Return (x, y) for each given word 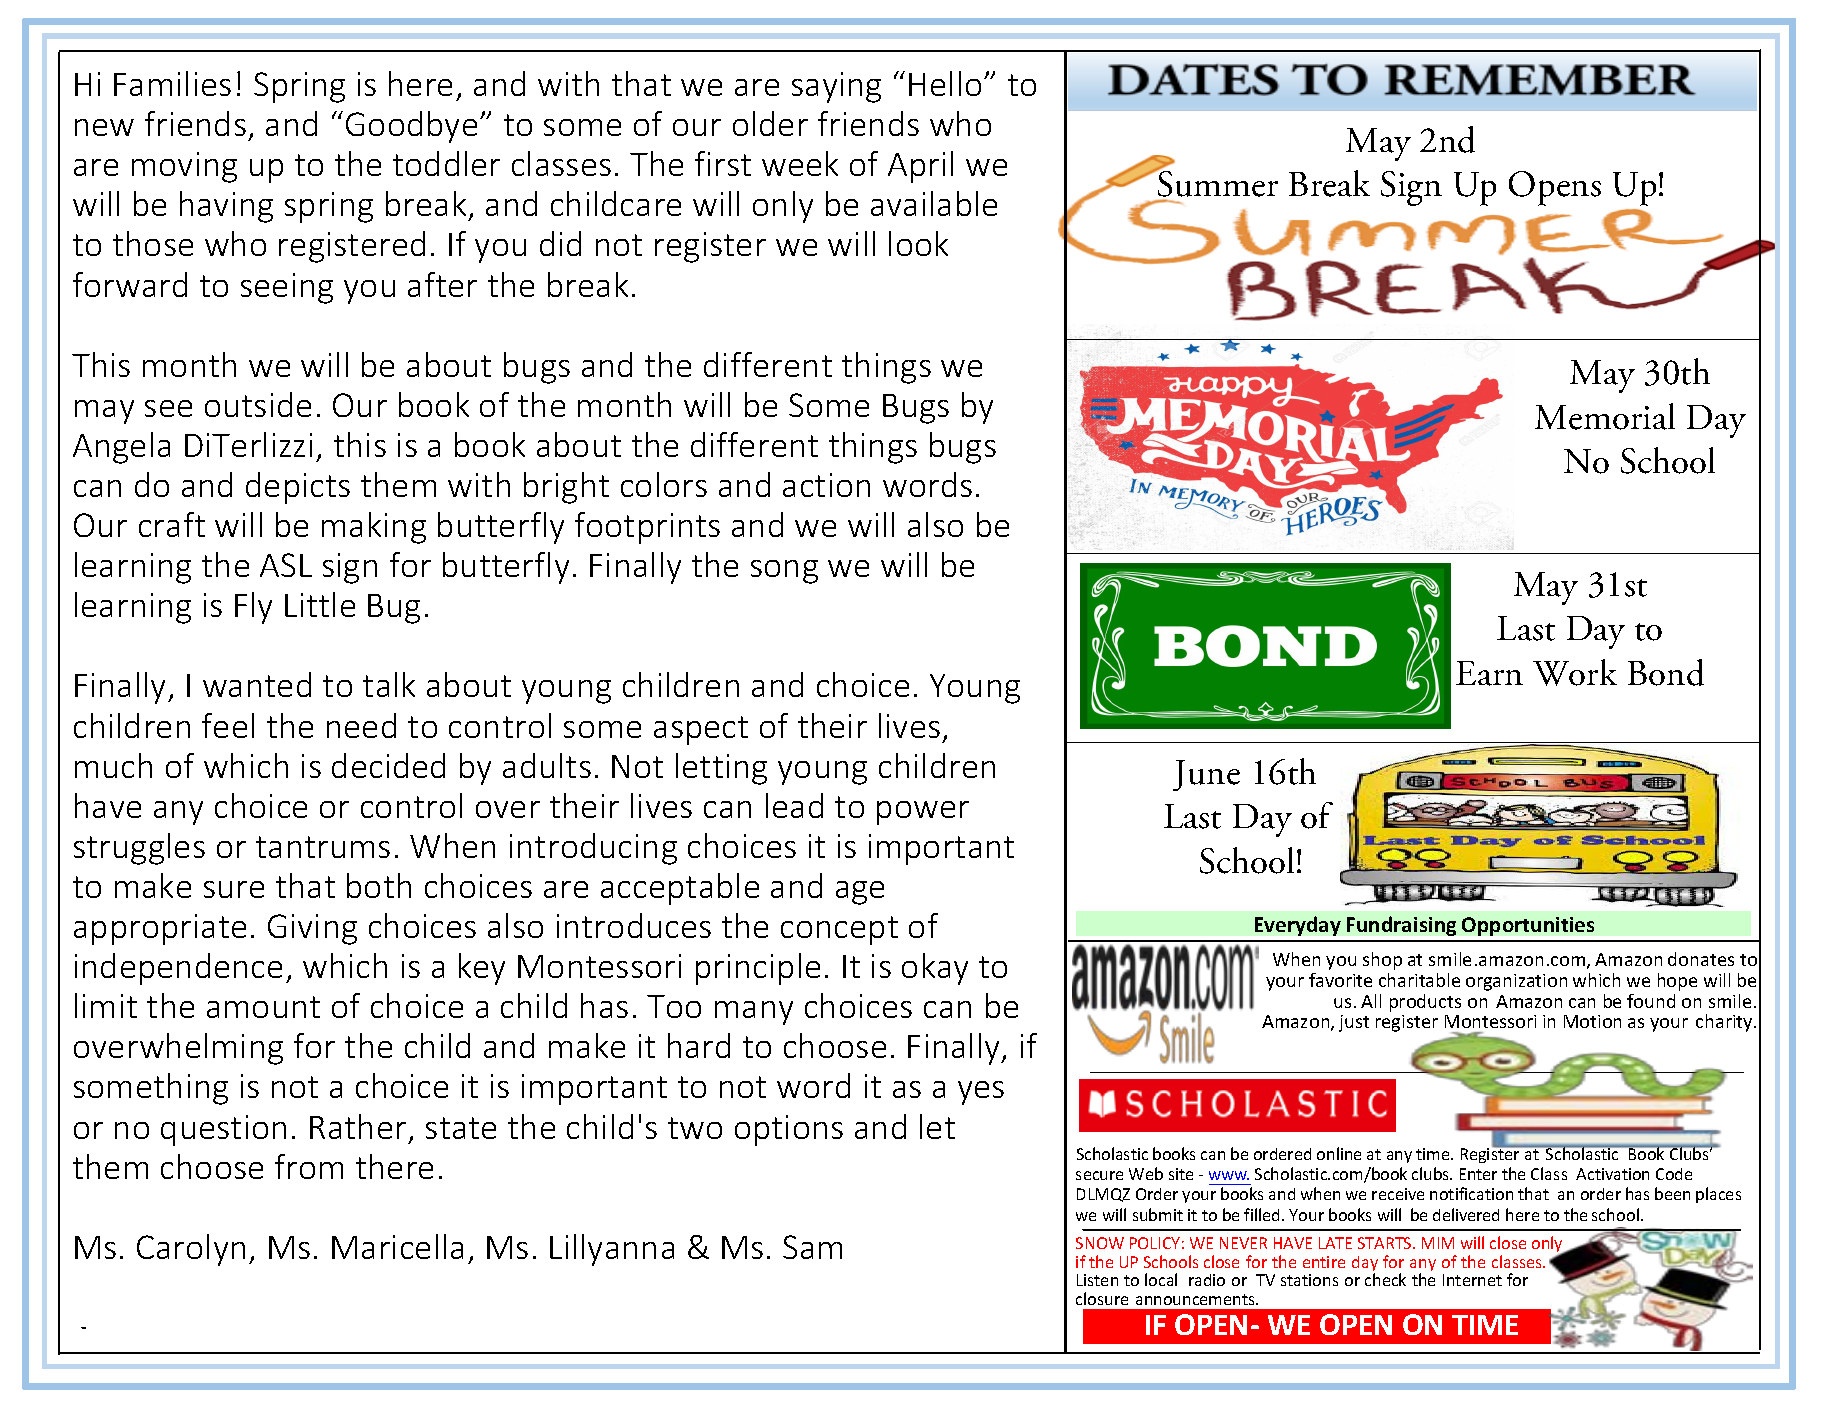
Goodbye (411, 127)
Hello (945, 83)
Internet (1472, 1280)
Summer (1216, 184)
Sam (812, 1247)
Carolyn (191, 1250)
